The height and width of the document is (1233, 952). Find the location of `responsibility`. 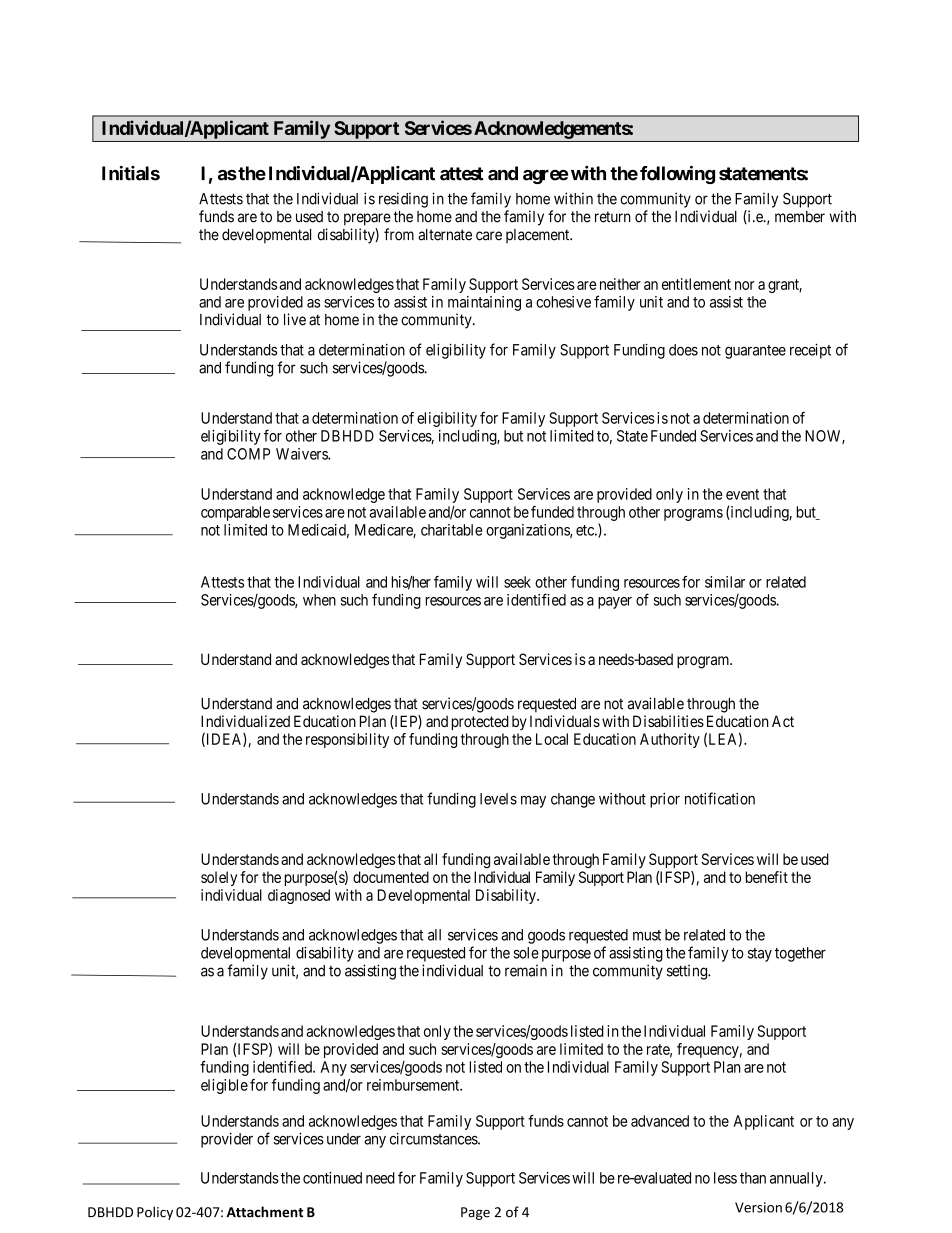

responsibility is located at coordinates (347, 740).
